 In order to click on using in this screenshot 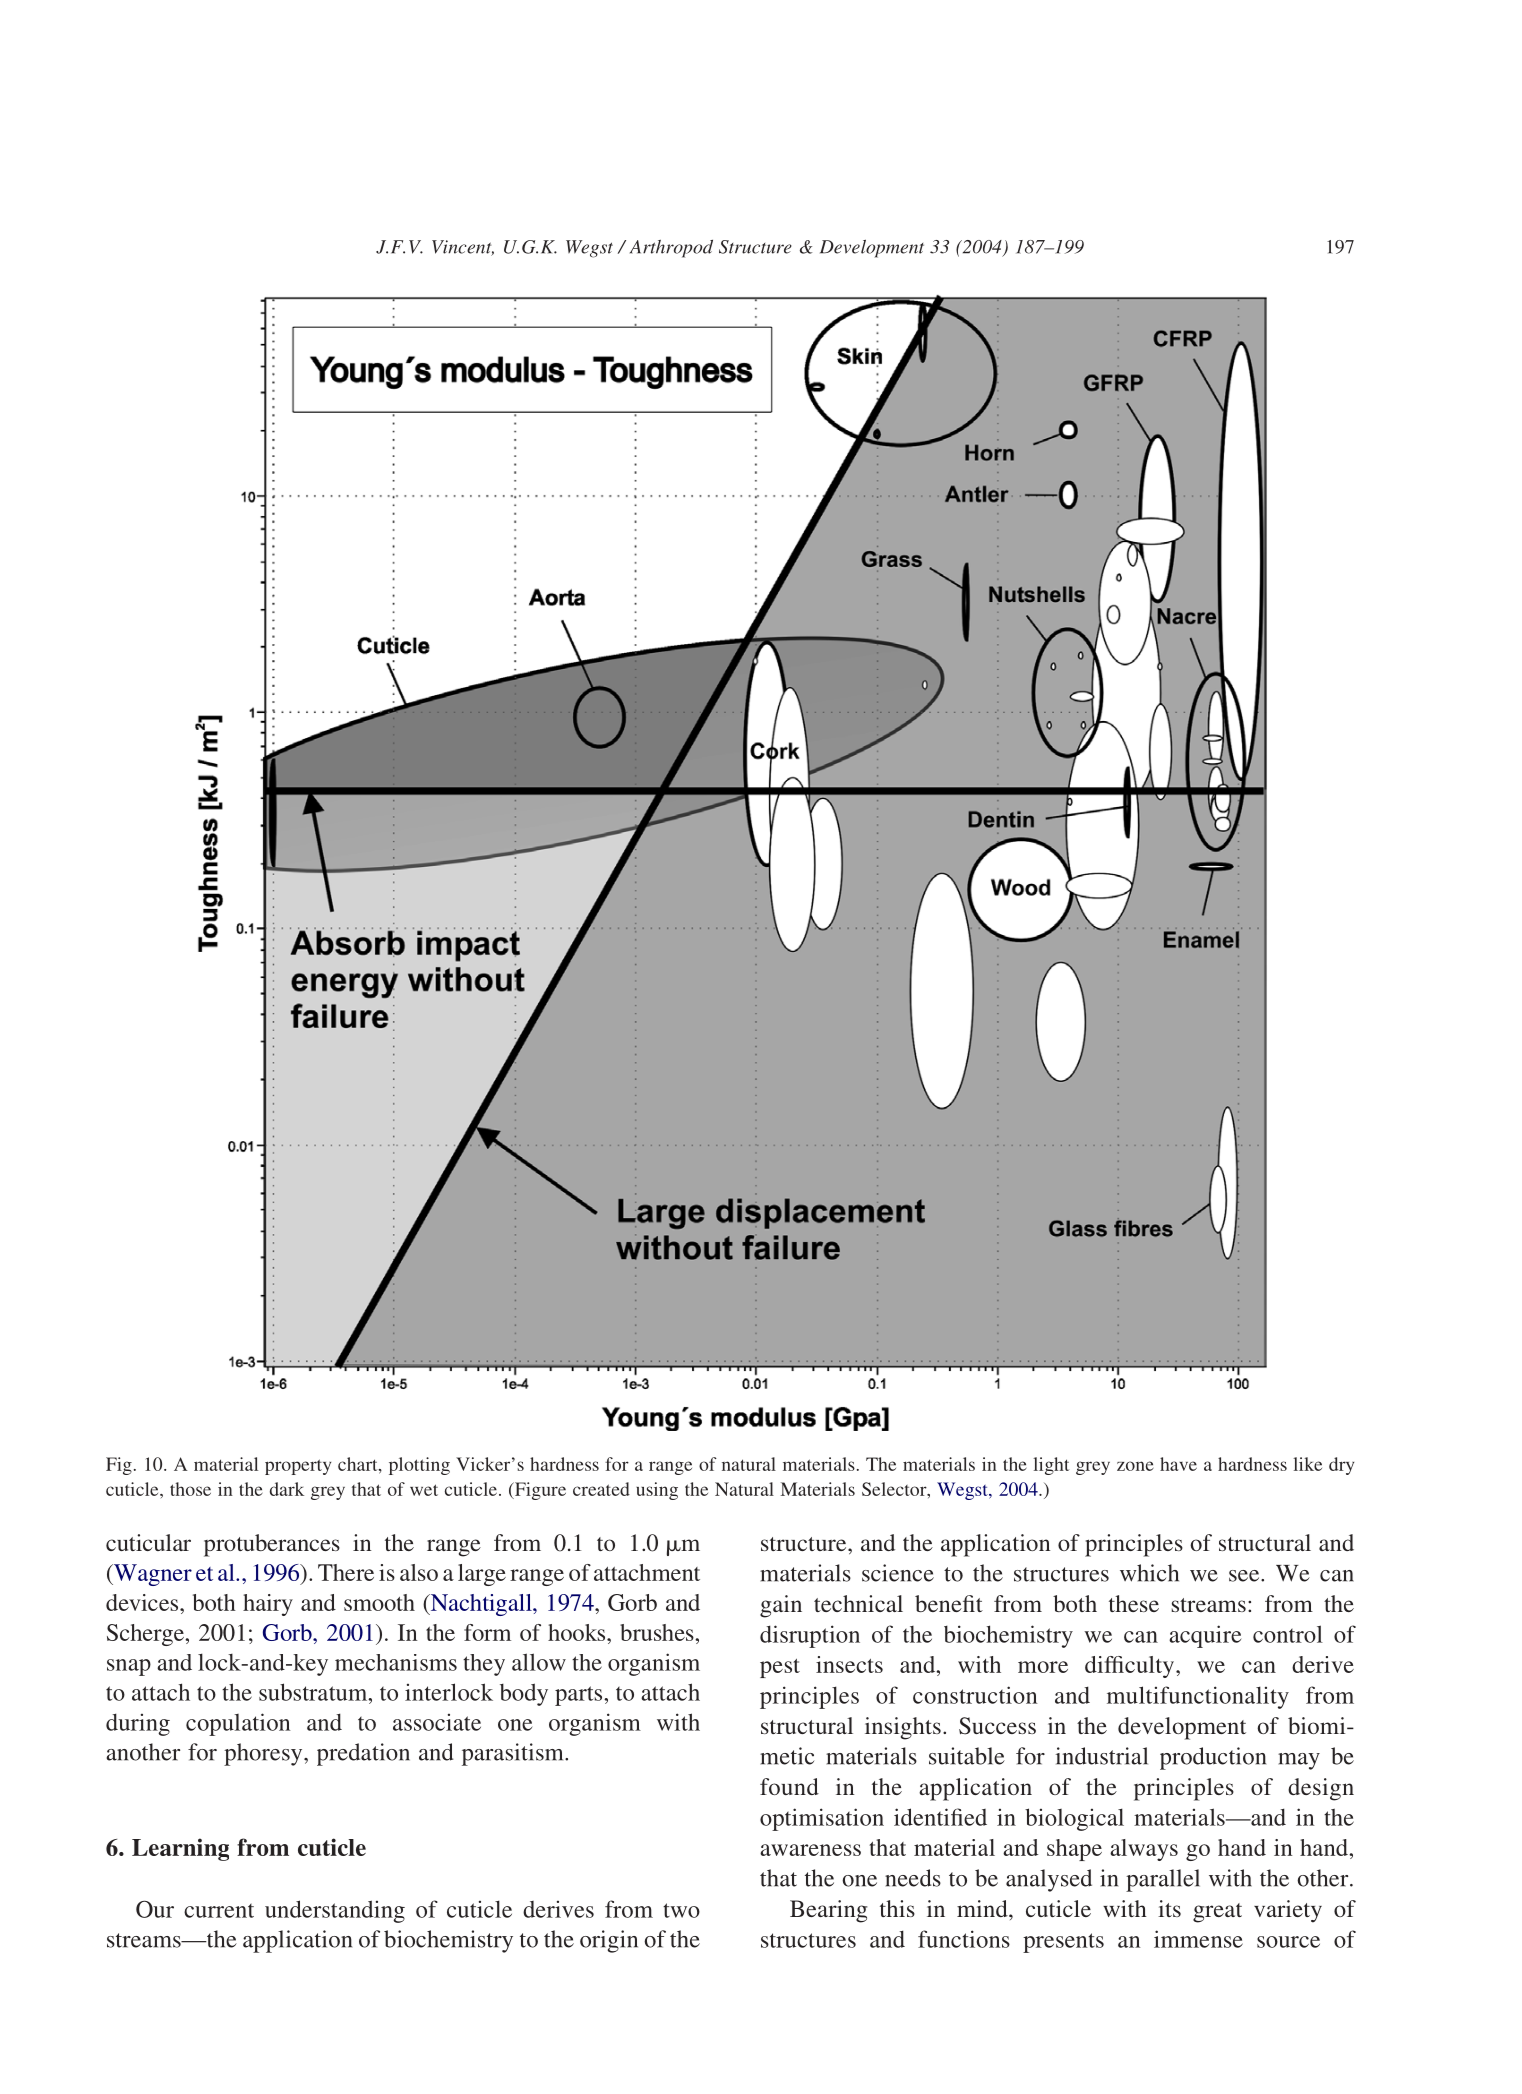, I will do `click(657, 1491)`.
